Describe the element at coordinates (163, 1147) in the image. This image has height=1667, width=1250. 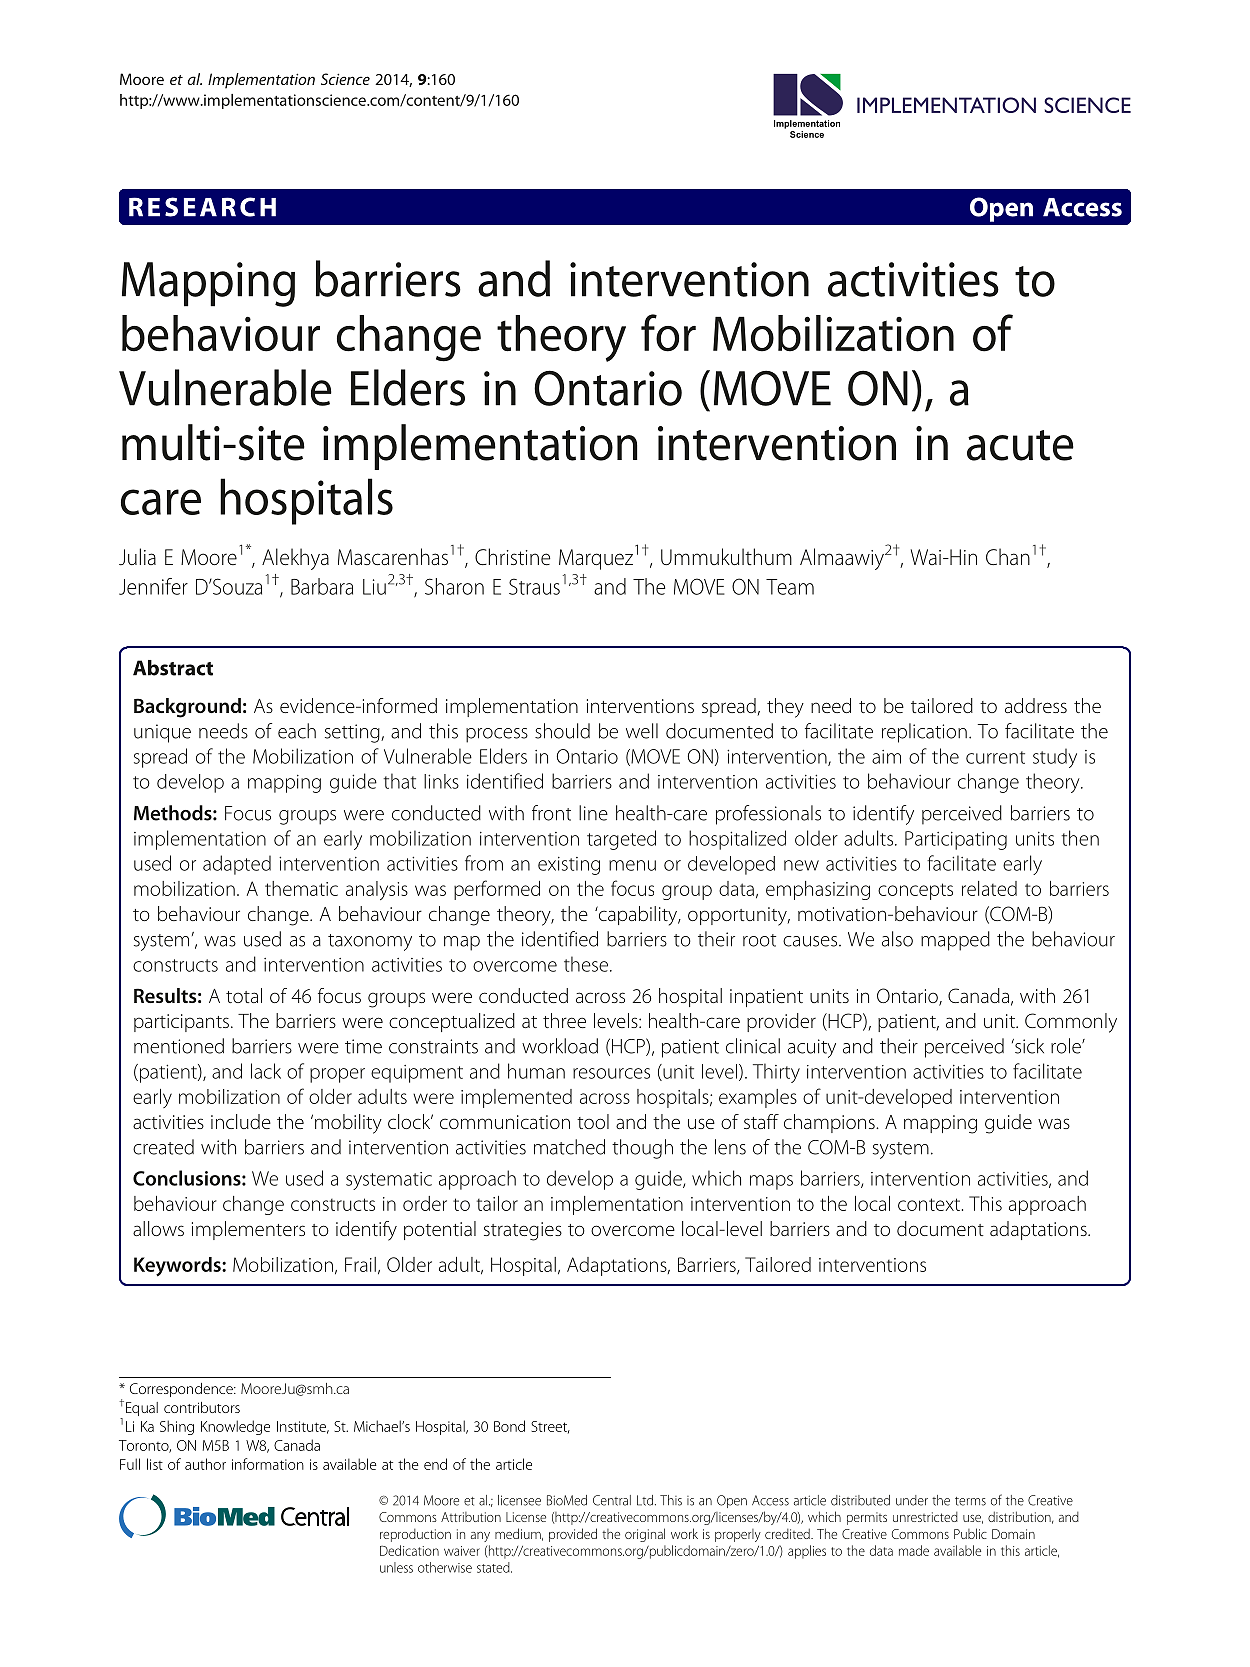
I see `created` at that location.
